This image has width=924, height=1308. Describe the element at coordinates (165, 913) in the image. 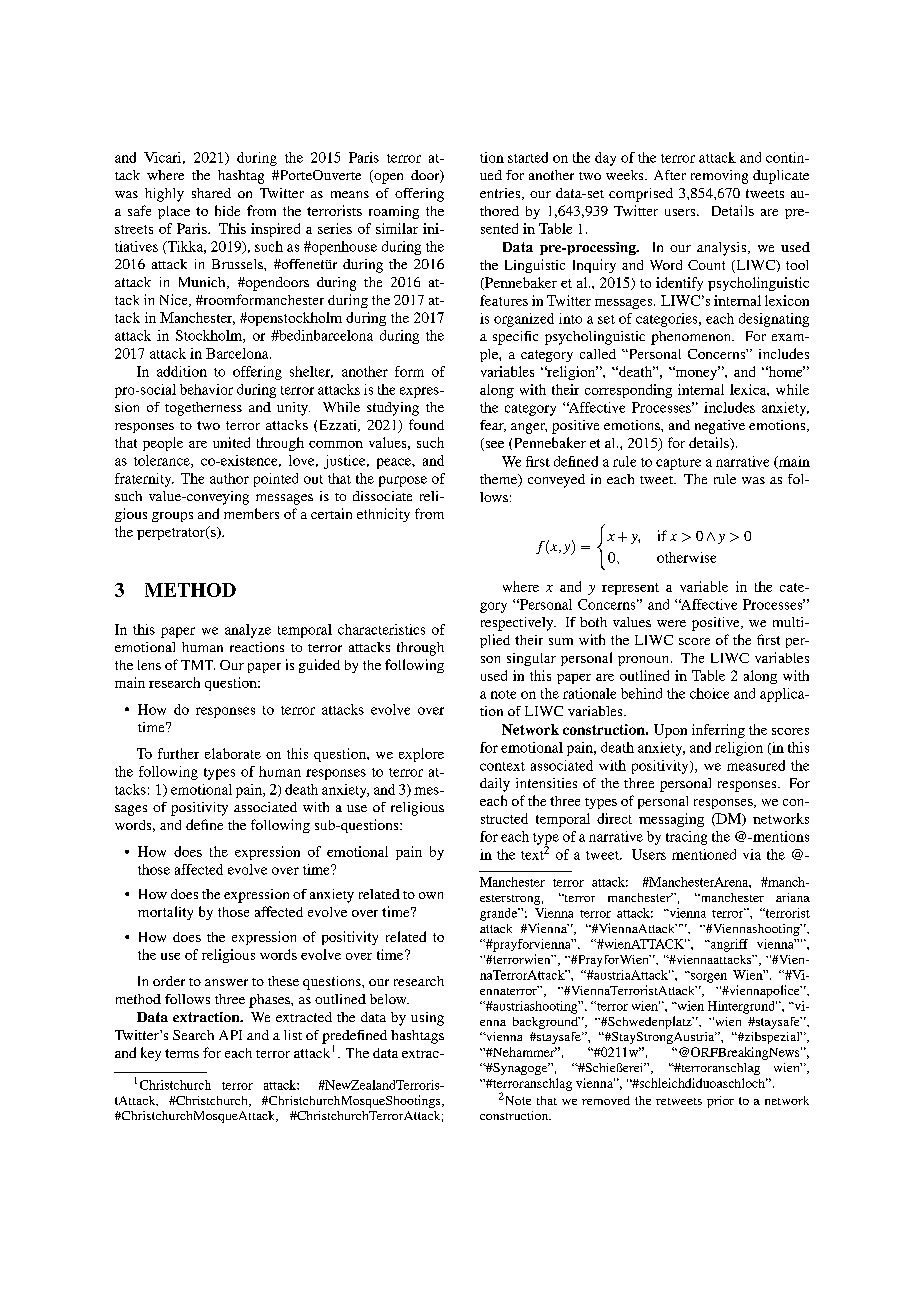

I see `mortality` at that location.
